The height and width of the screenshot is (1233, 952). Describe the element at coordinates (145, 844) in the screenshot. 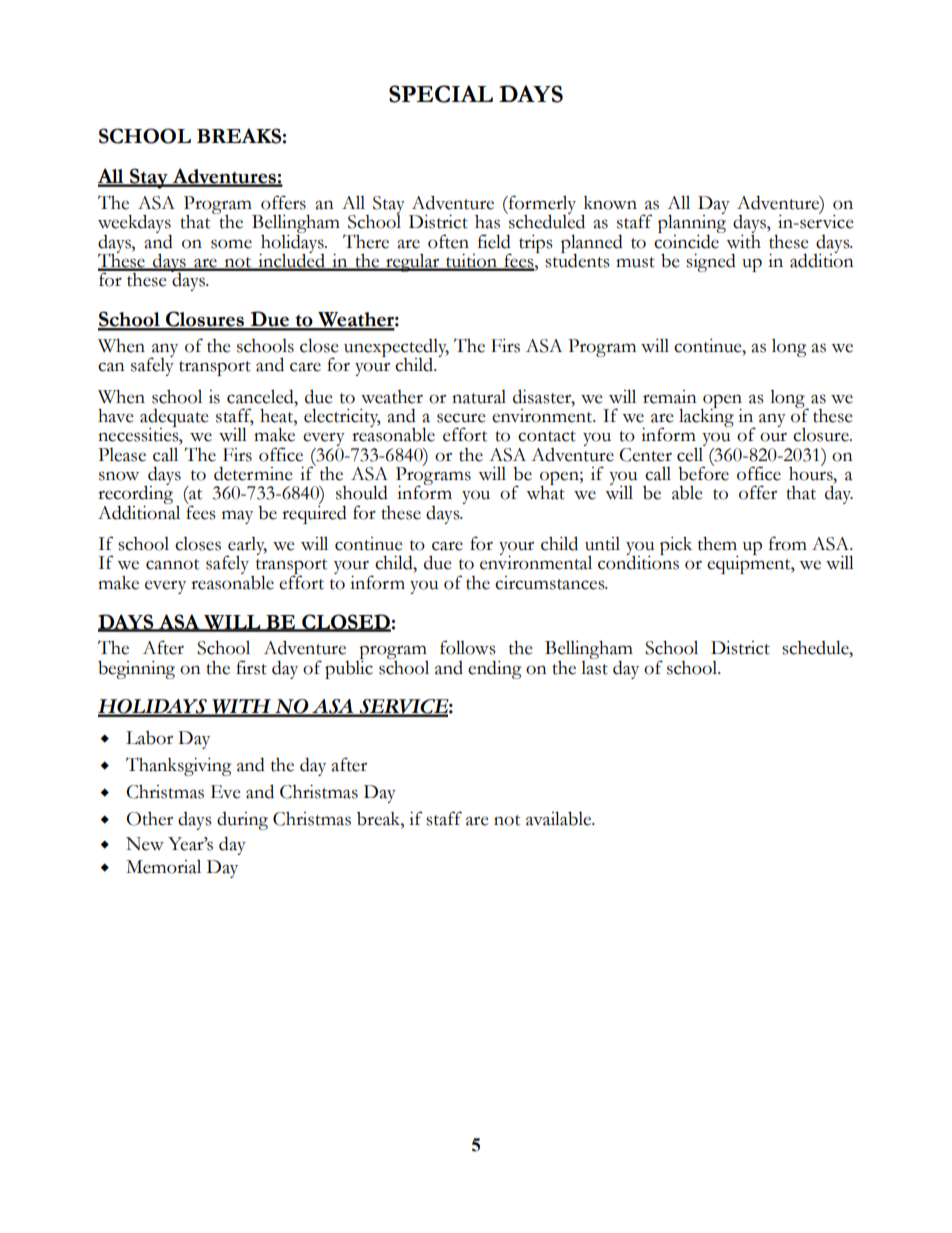

I see `New` at that location.
